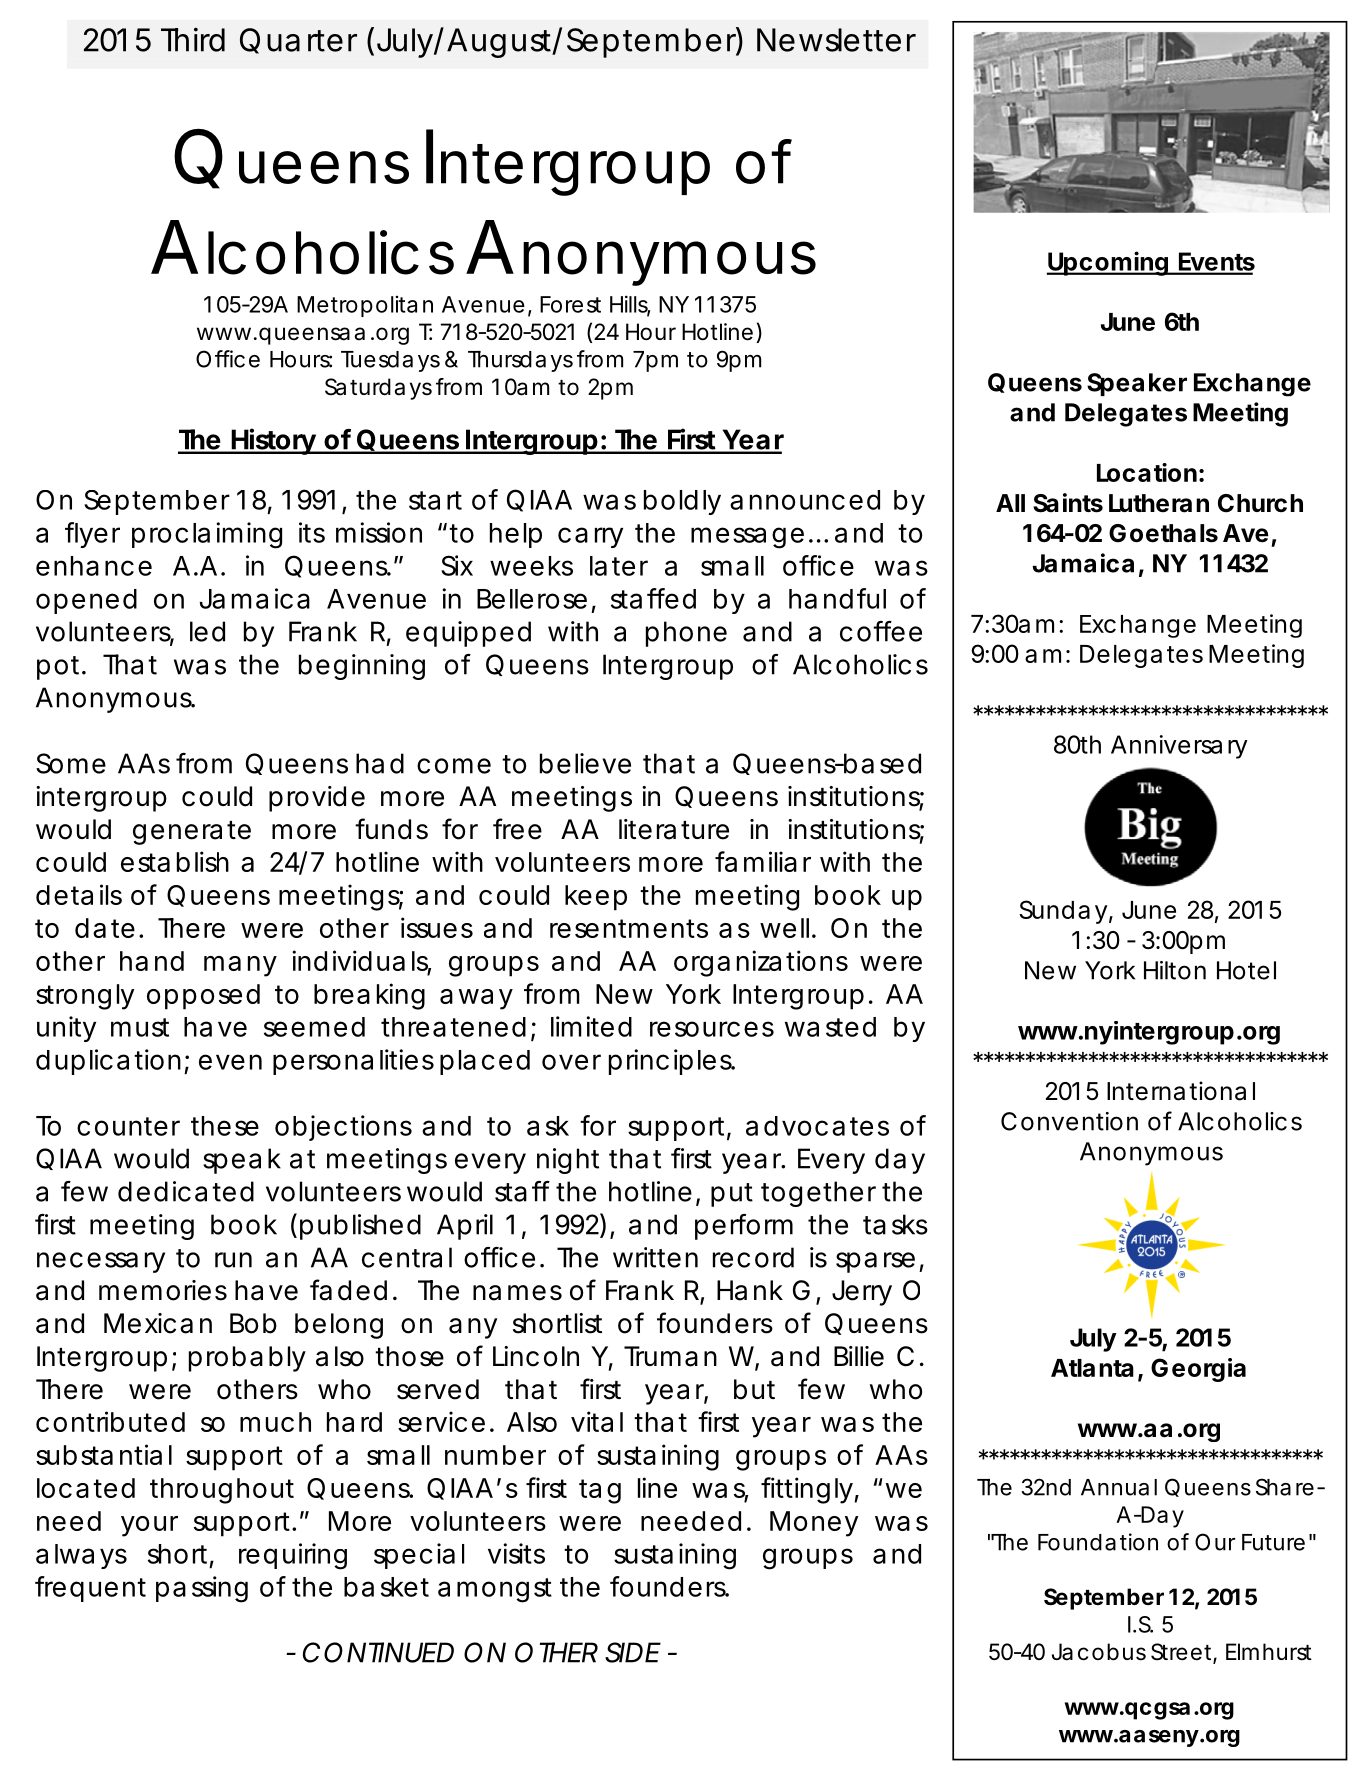 The height and width of the page is (1773, 1370). What do you see at coordinates (207, 535) in the page?
I see `proclaiming` at bounding box center [207, 535].
